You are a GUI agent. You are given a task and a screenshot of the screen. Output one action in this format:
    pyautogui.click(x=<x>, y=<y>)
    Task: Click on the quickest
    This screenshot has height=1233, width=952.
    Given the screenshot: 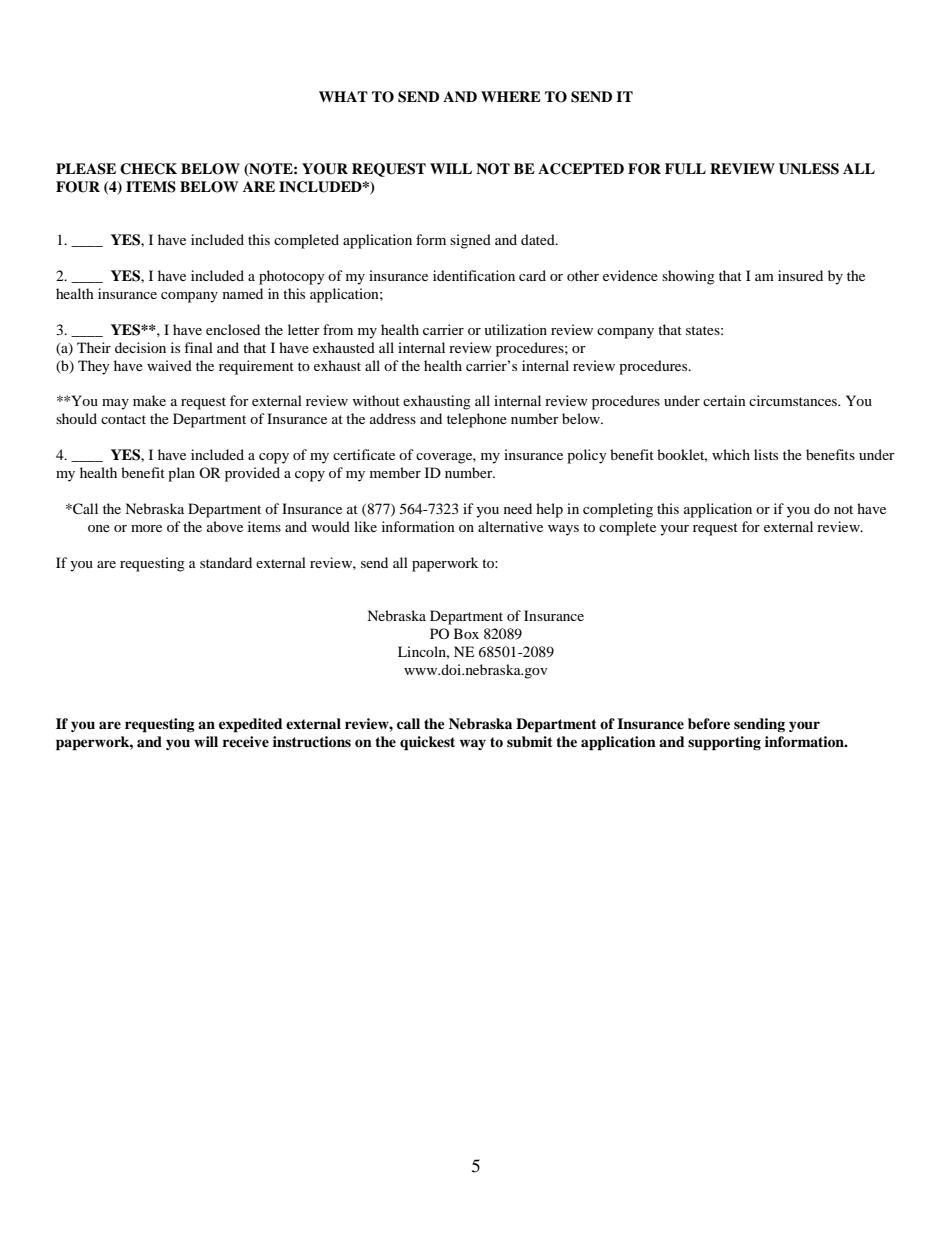 What is the action you would take?
    pyautogui.click(x=427, y=743)
